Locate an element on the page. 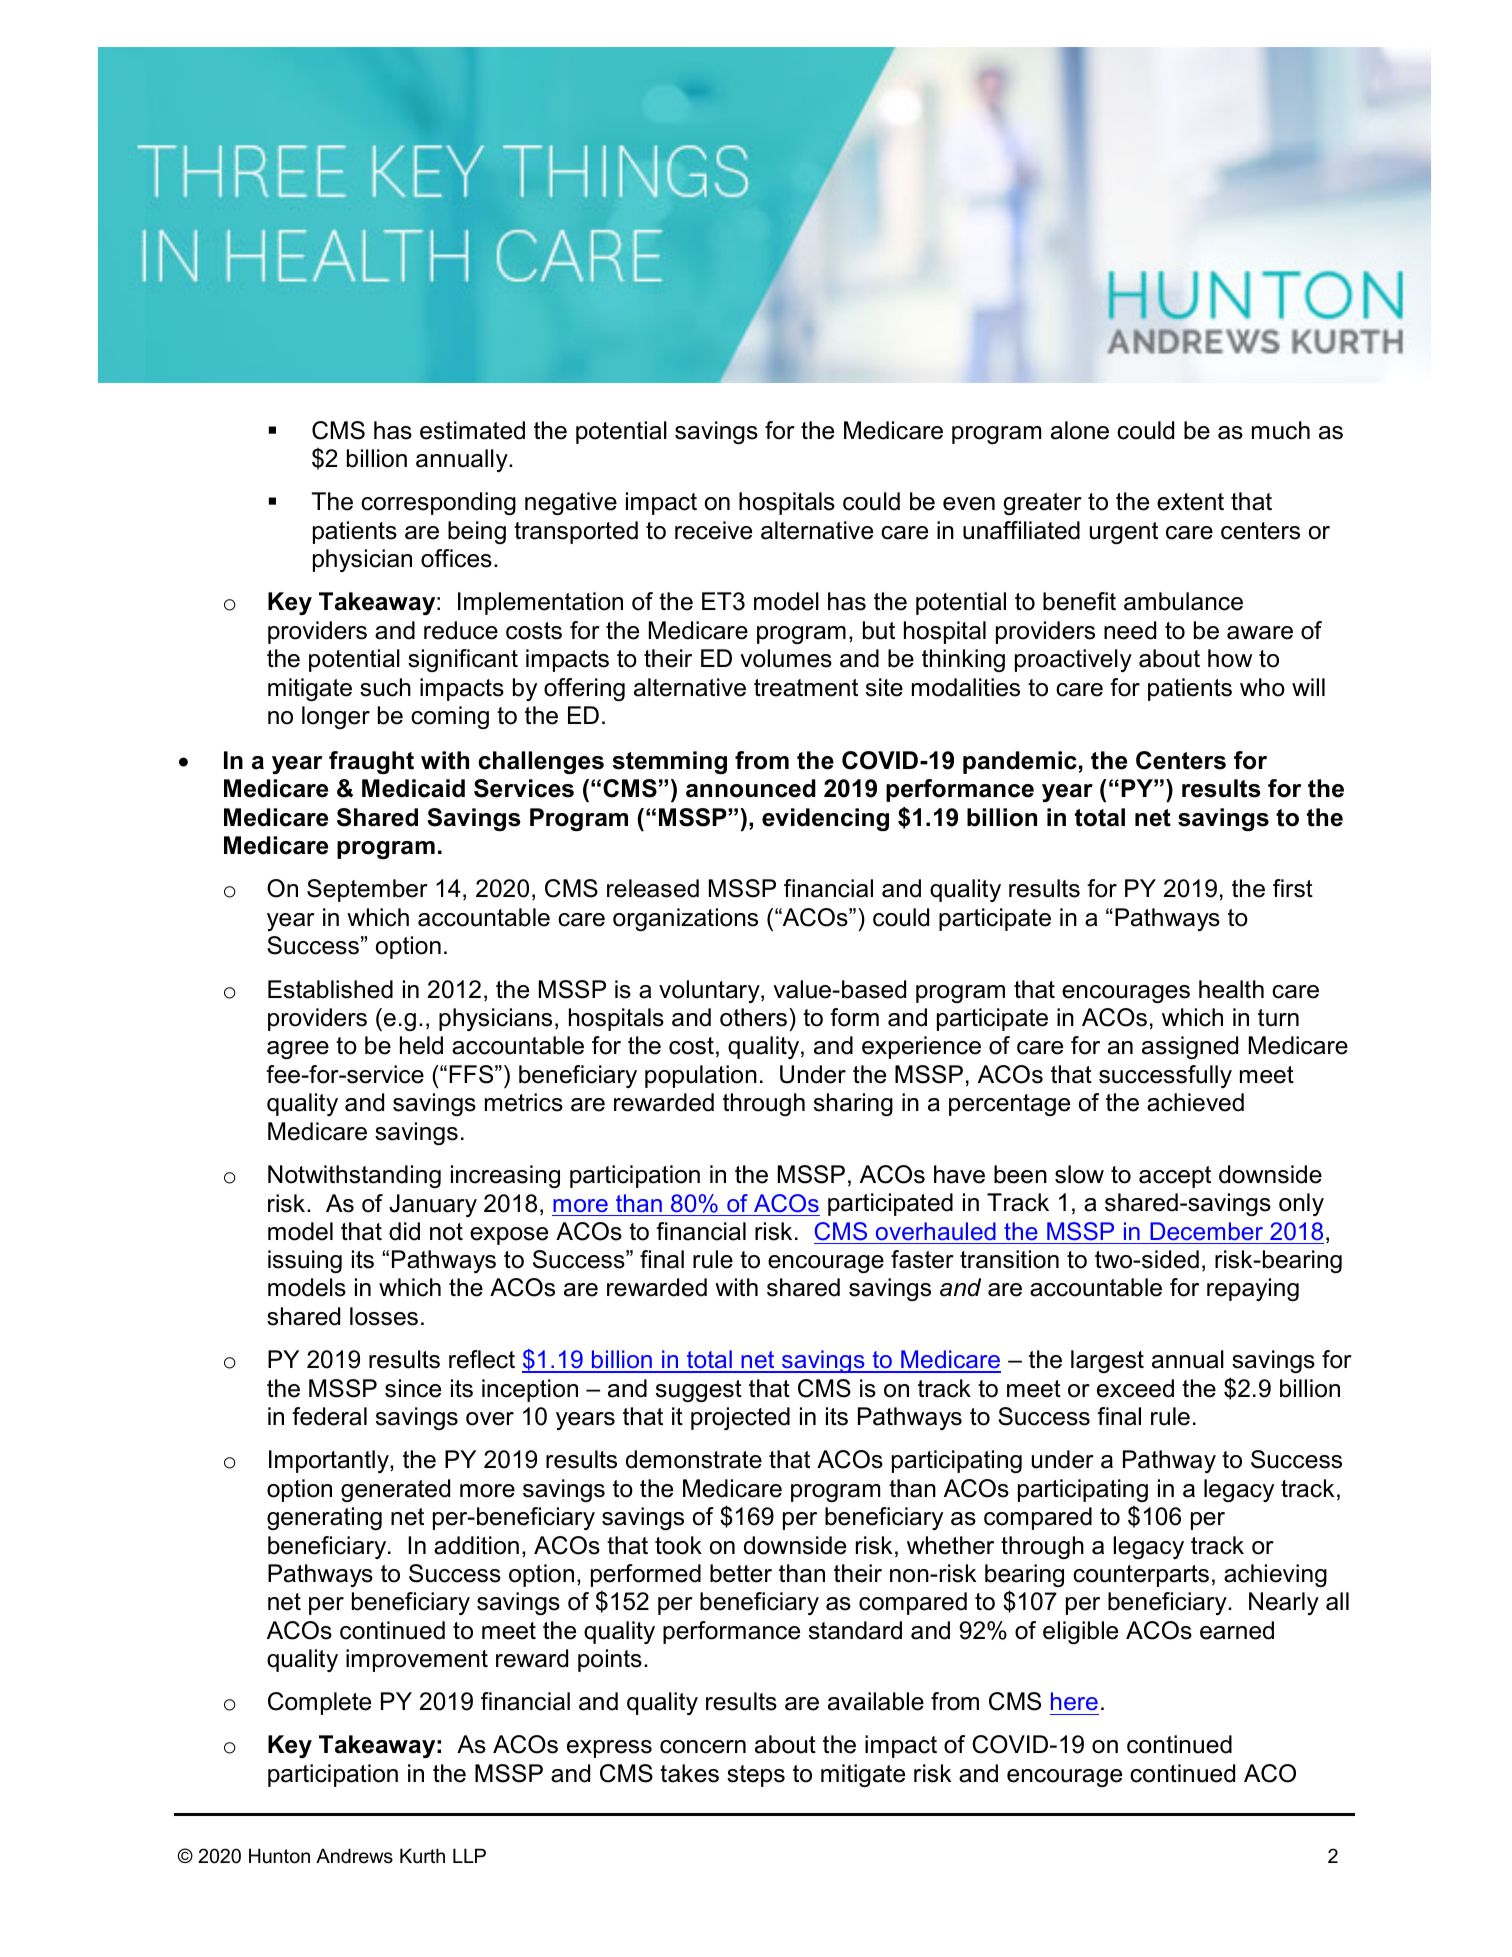  January is located at coordinates (433, 1205).
